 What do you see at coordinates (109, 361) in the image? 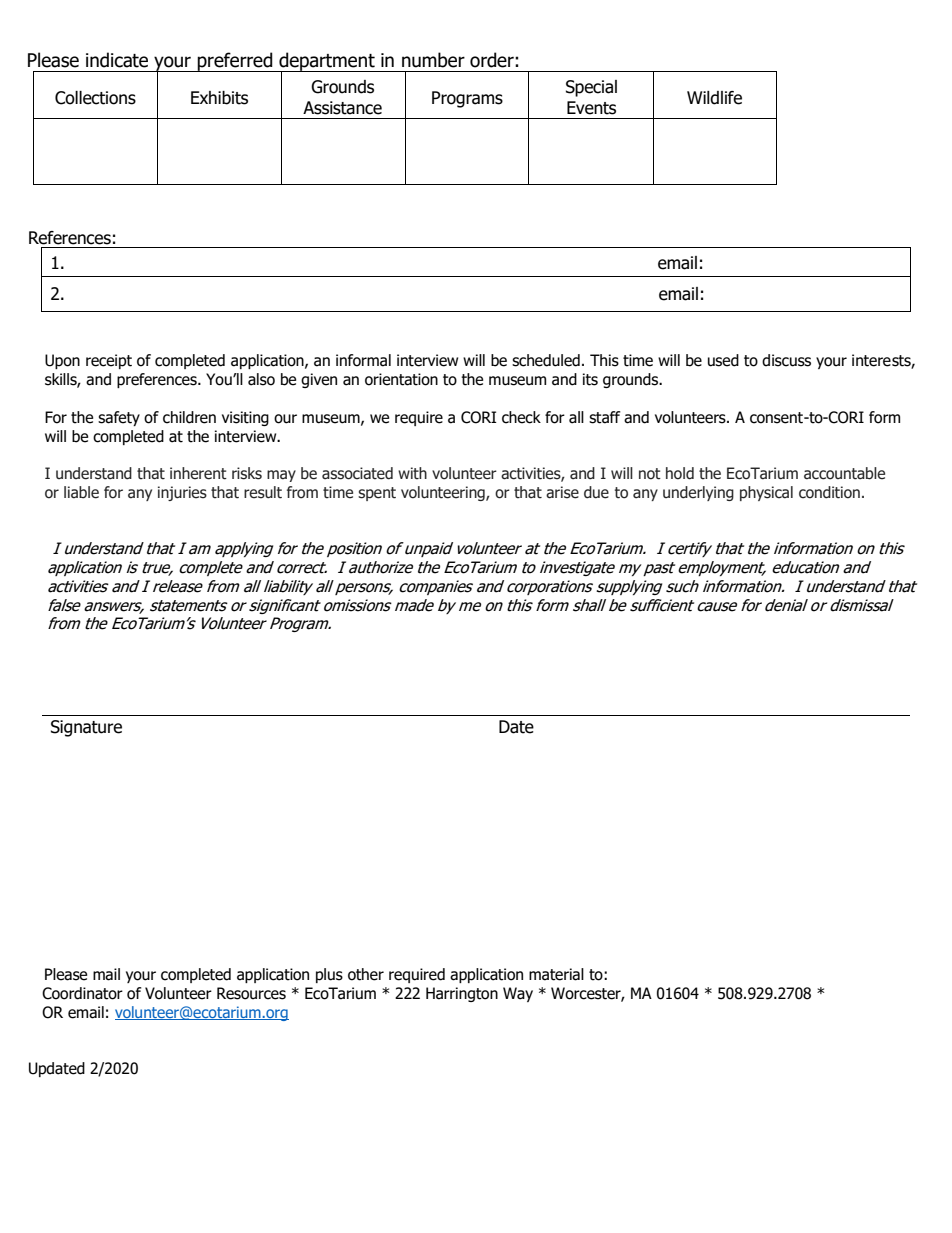
I see `receipt` at bounding box center [109, 361].
